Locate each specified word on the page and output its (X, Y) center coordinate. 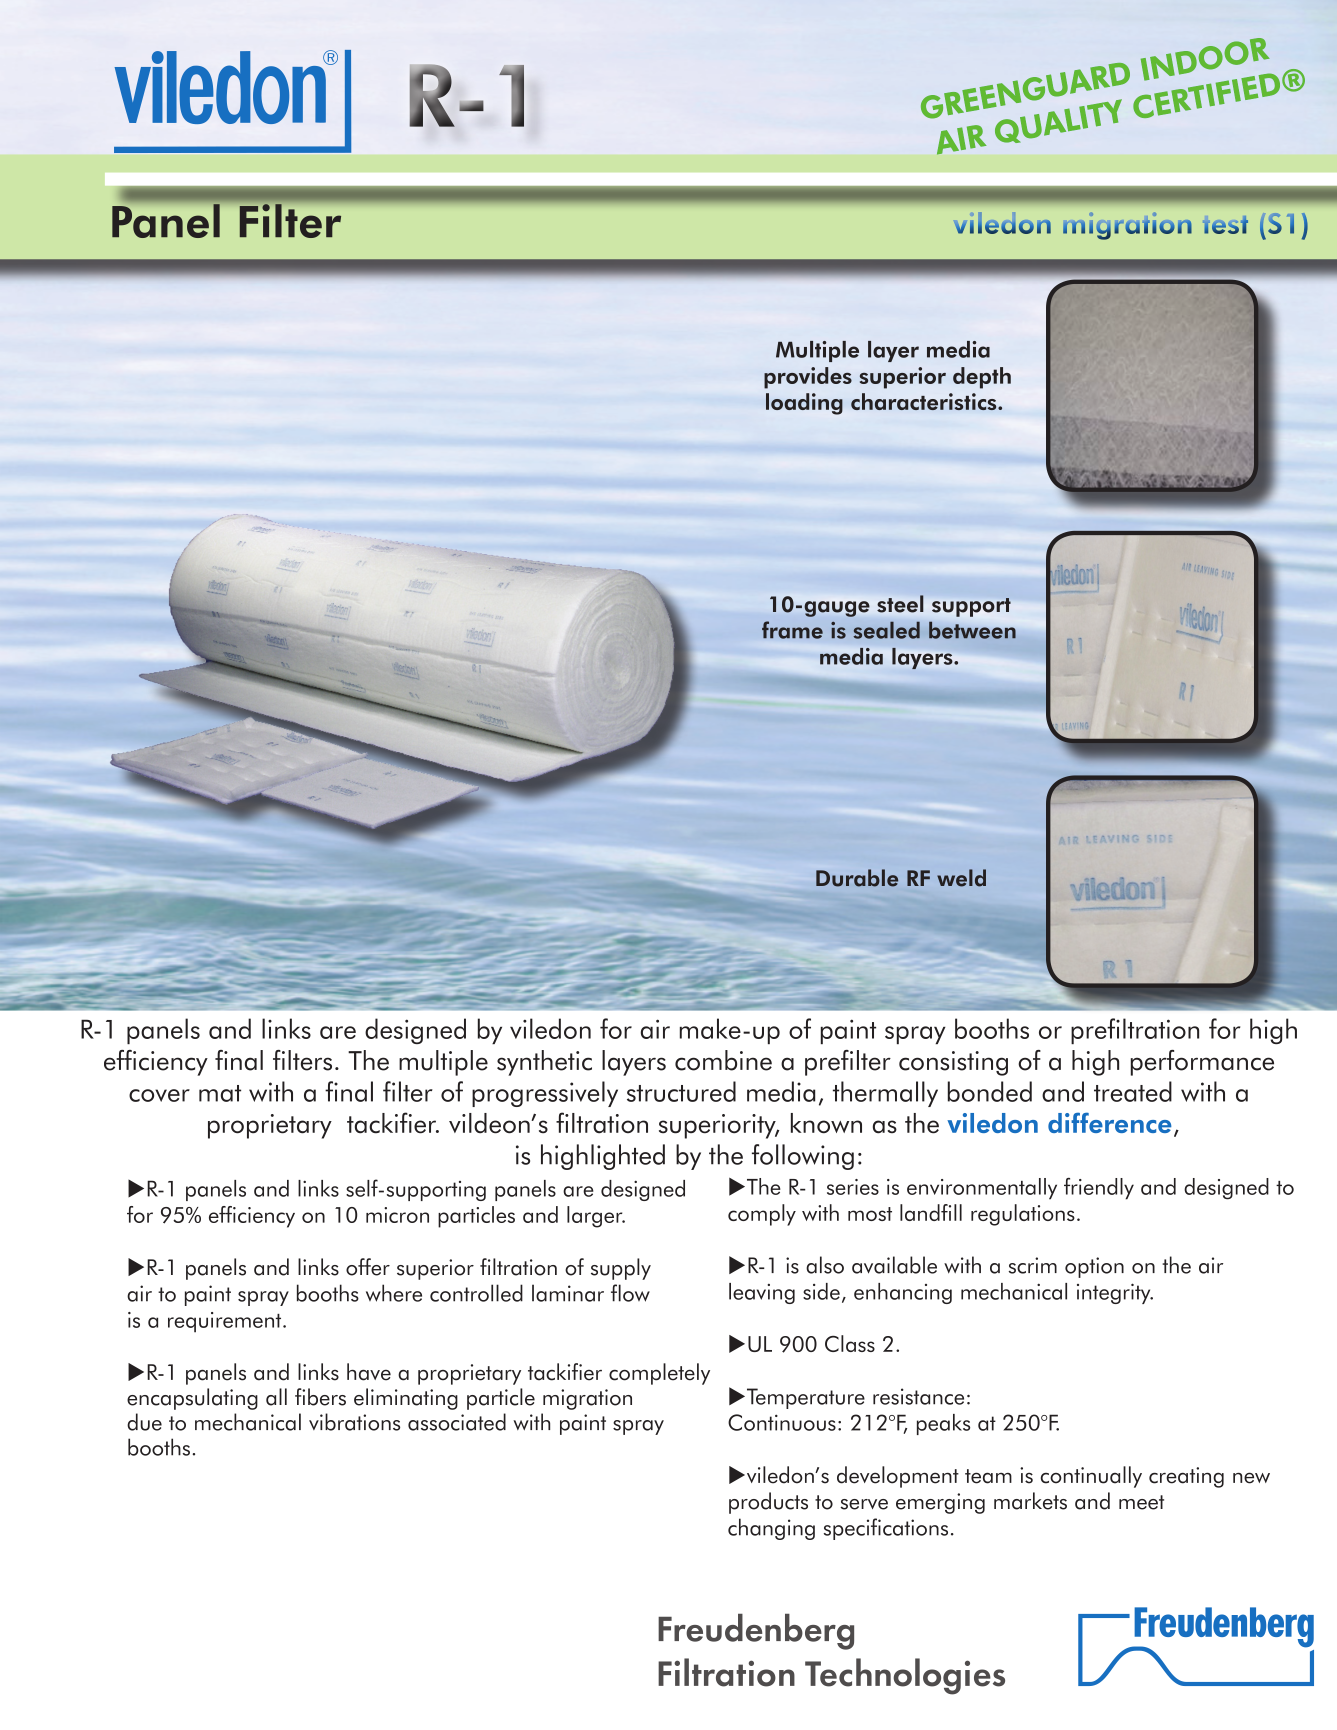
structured (681, 1091)
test (1225, 225)
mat (220, 1093)
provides (808, 378)
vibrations (354, 1422)
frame (792, 630)
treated (1133, 1091)
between (972, 630)
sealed (886, 630)
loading (804, 404)
